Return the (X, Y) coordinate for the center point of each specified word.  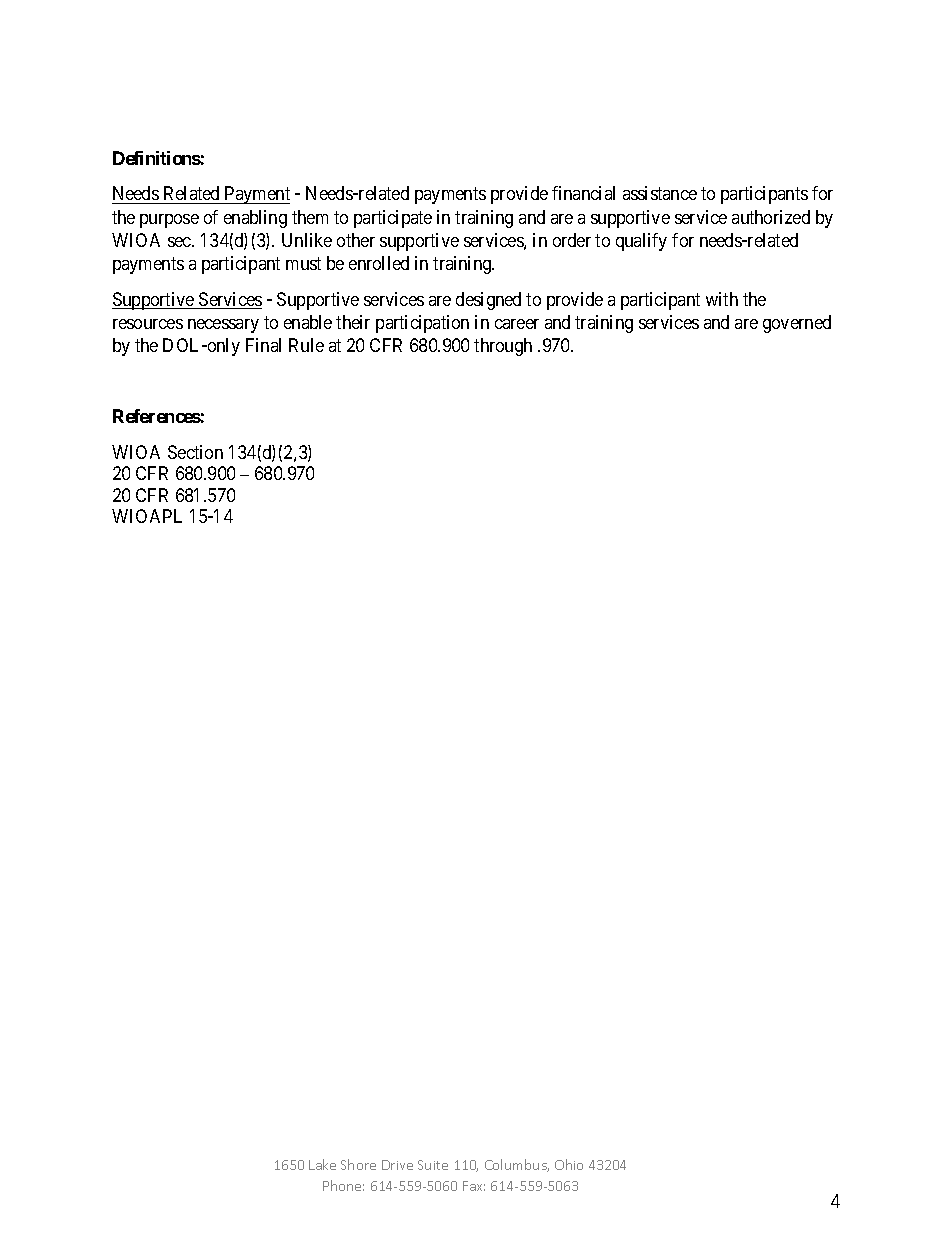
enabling (255, 219)
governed (797, 324)
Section (195, 452)
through (503, 347)
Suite (433, 1165)
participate (393, 219)
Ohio (569, 1164)
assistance (660, 193)
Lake (322, 1164)
